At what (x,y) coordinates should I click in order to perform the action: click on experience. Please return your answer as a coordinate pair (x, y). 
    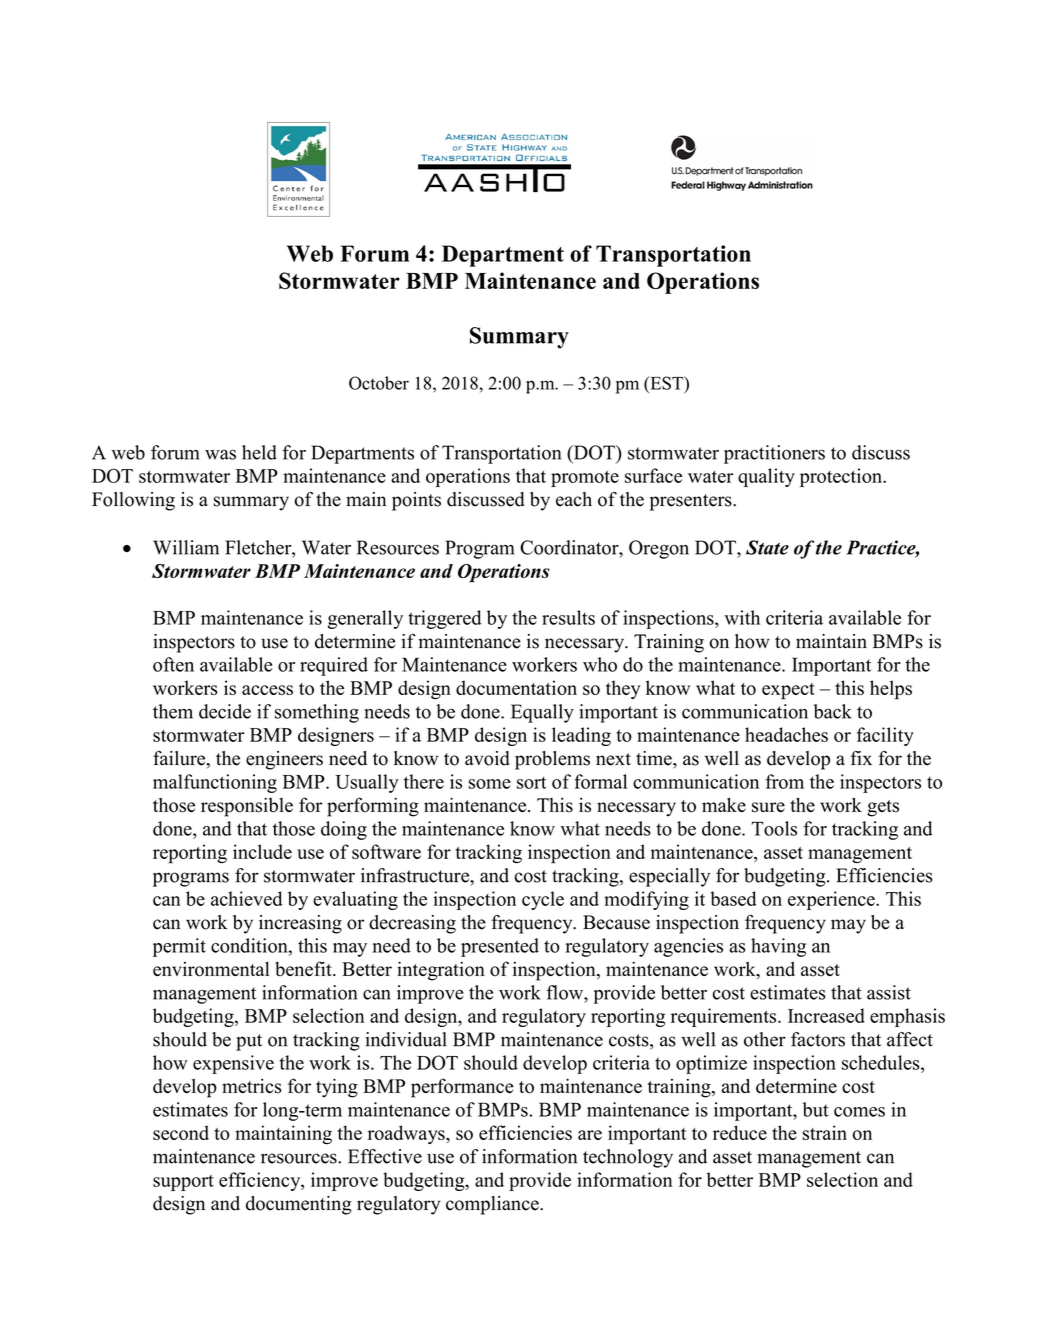
    Looking at the image, I should click on (832, 900).
